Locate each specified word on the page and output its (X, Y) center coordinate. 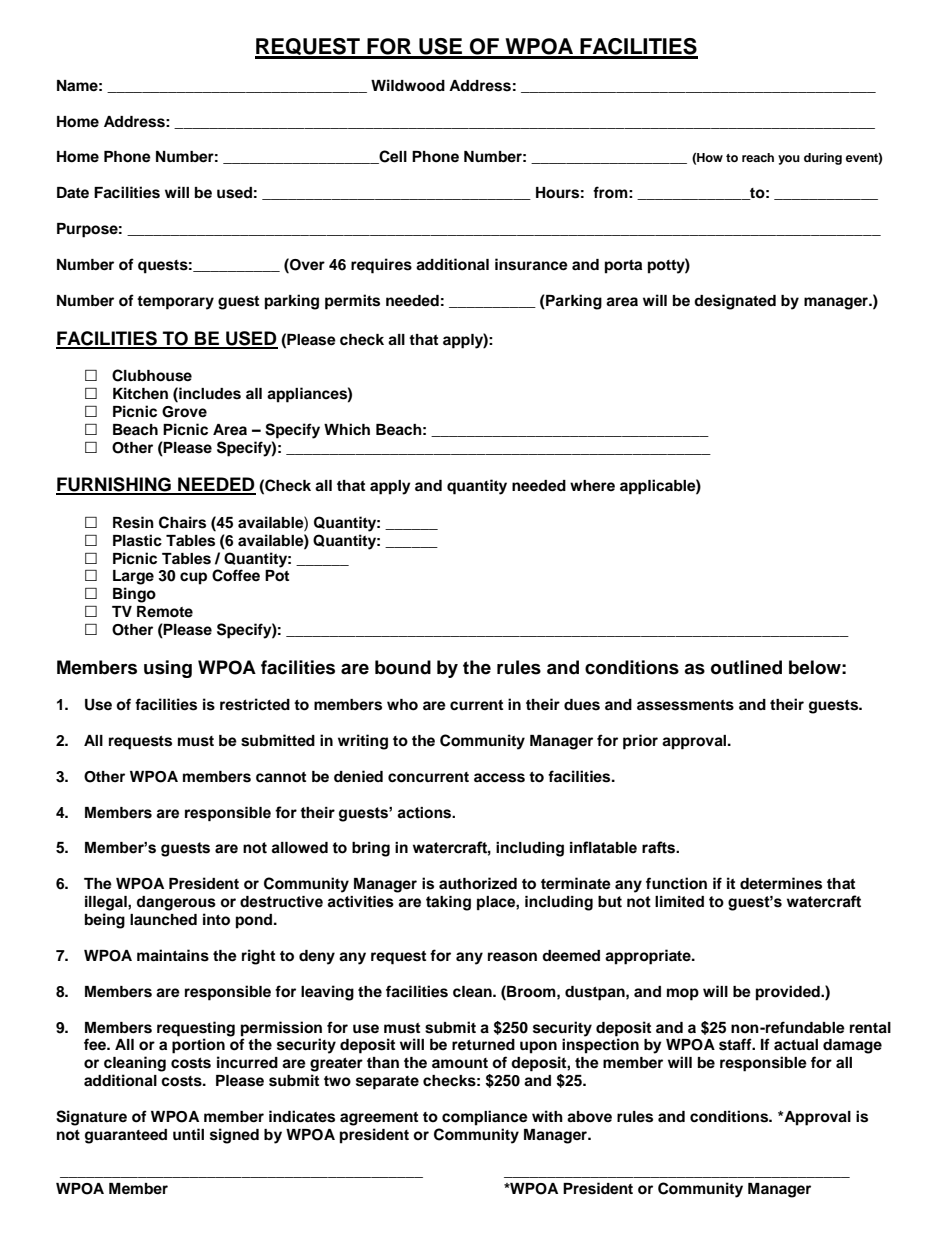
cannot (281, 777)
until (188, 1134)
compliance (485, 1118)
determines (781, 883)
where (592, 486)
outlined (746, 667)
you (789, 160)
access (499, 778)
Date (73, 192)
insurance (531, 264)
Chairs (182, 522)
